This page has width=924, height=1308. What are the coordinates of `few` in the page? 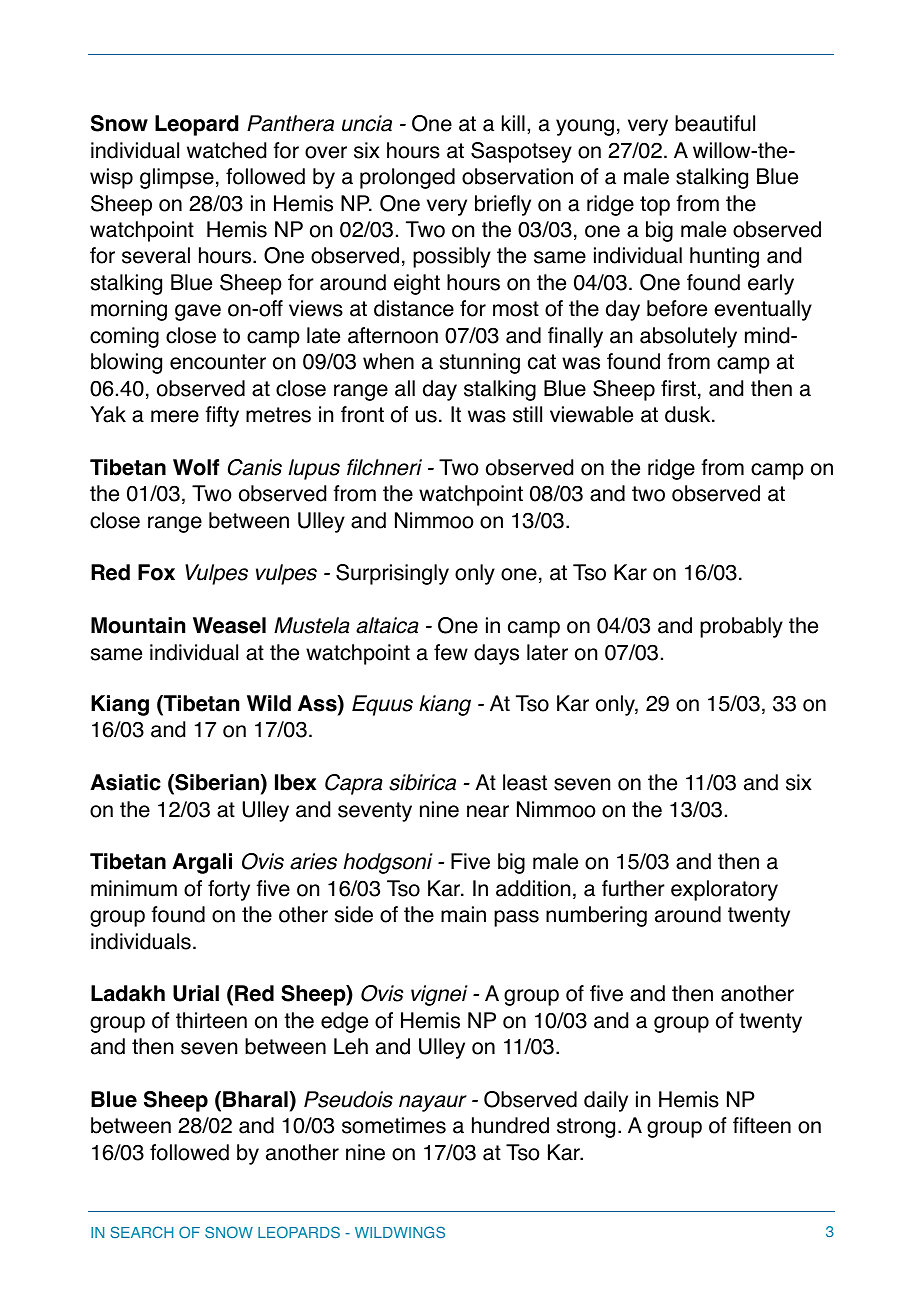 It's located at (451, 652).
